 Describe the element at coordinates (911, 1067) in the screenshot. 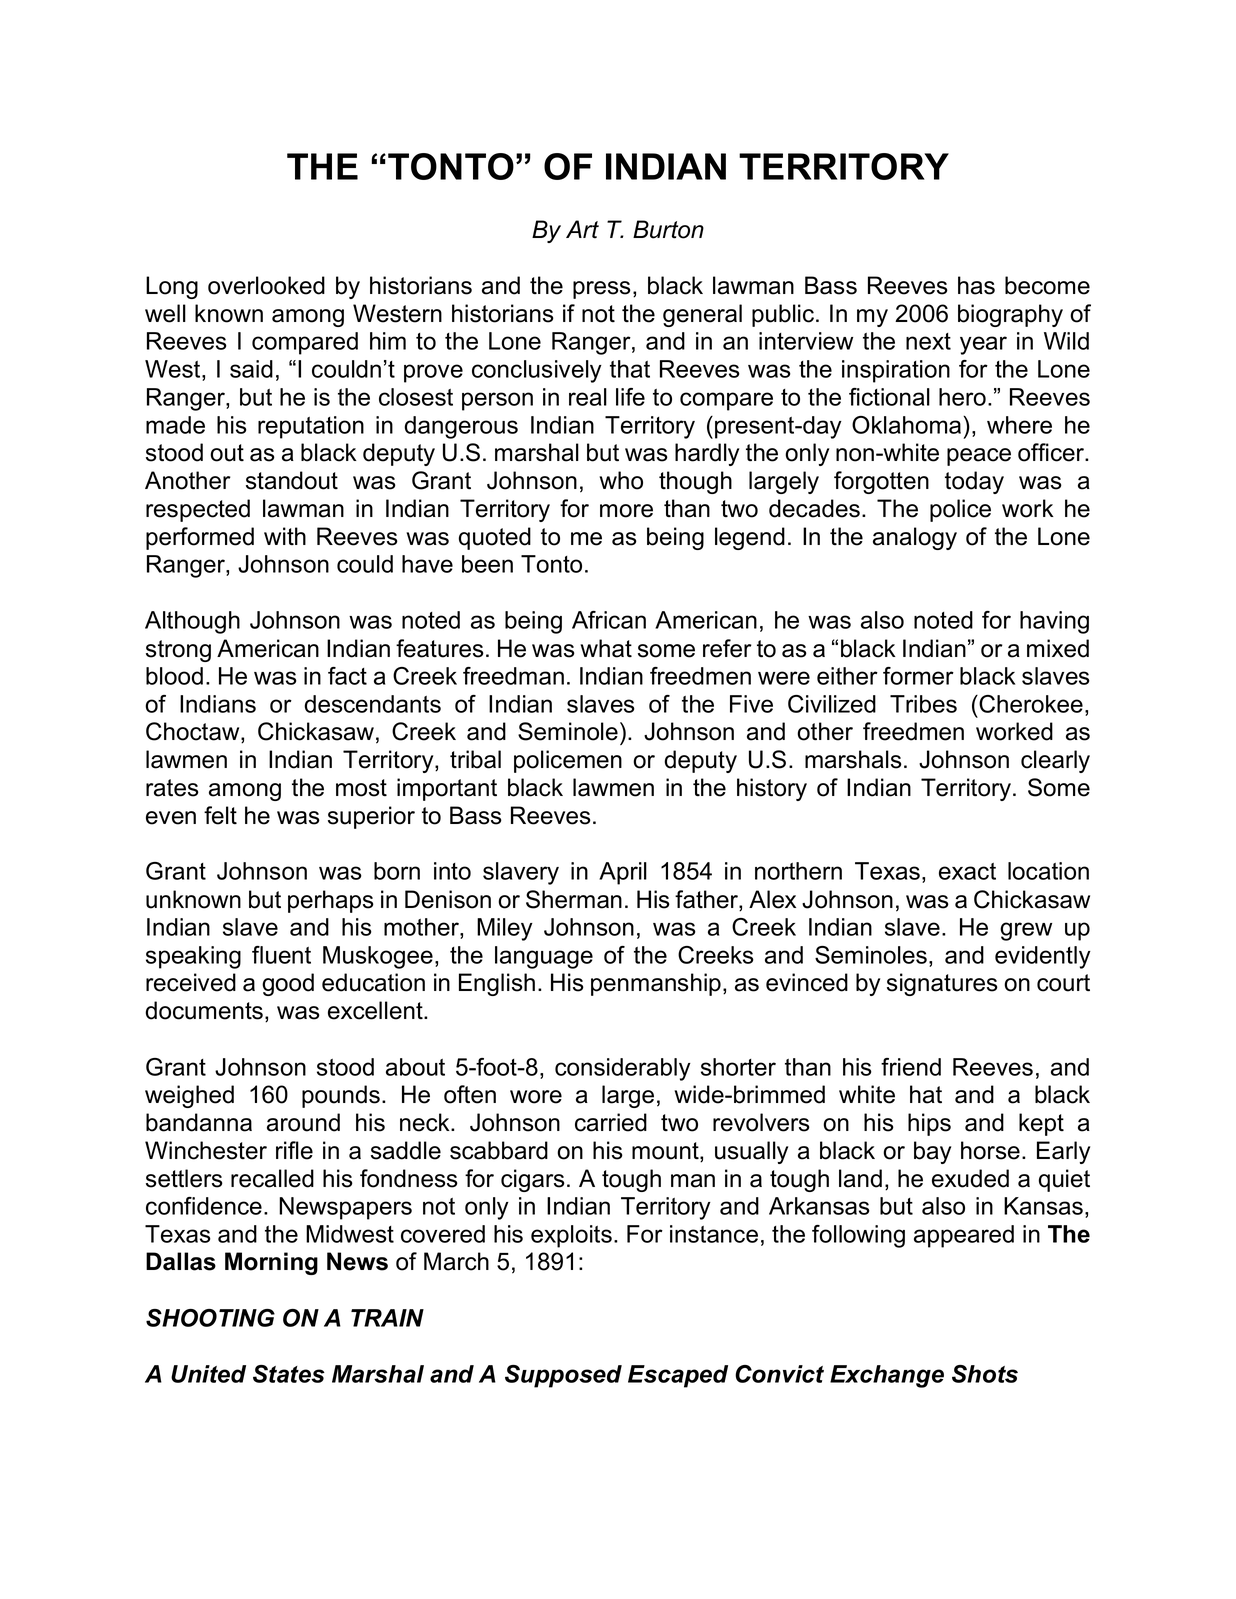

I see `friend` at that location.
